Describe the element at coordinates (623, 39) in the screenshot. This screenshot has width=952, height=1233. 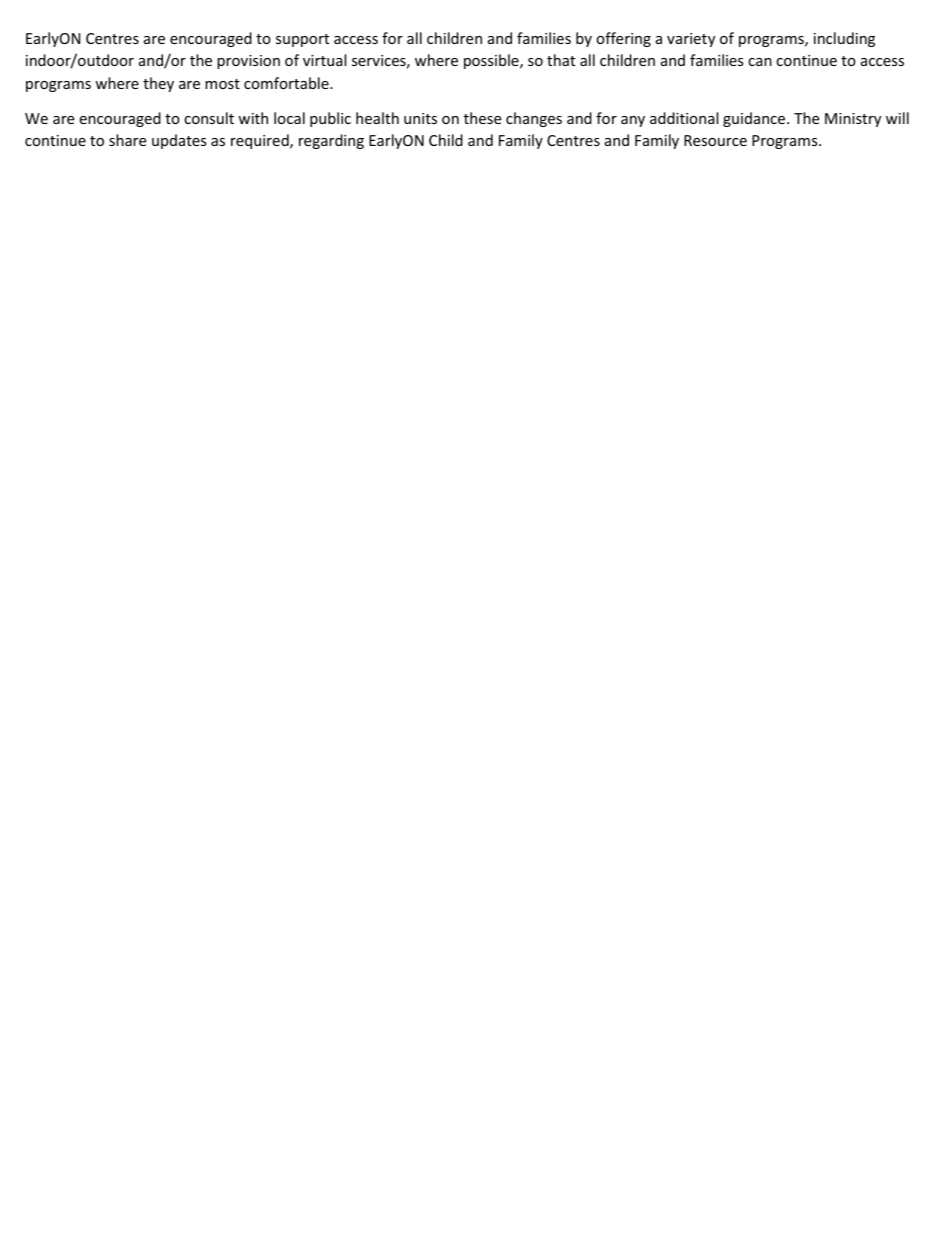
I see `offering` at that location.
